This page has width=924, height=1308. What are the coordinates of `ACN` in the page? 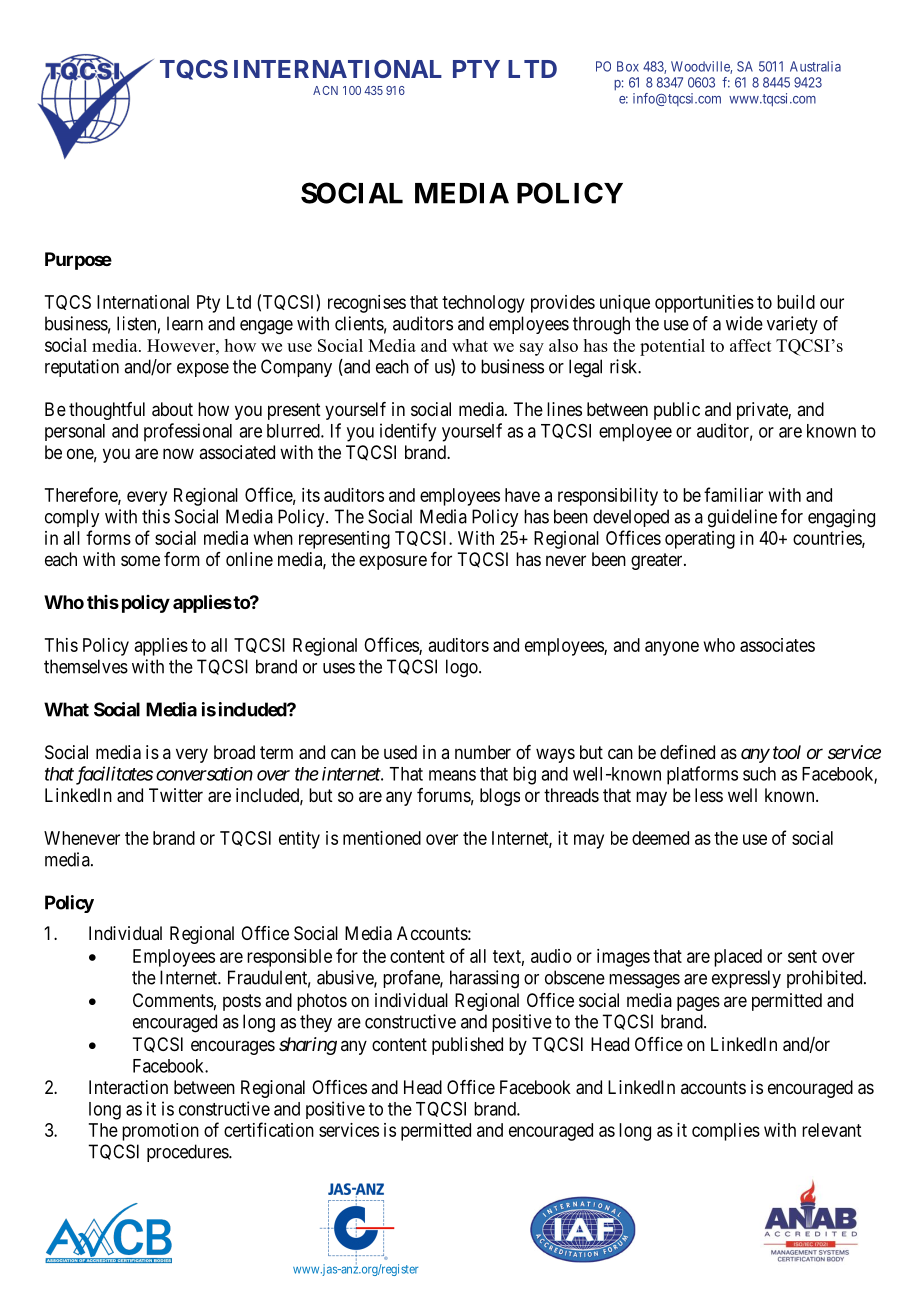 It's located at (325, 90).
